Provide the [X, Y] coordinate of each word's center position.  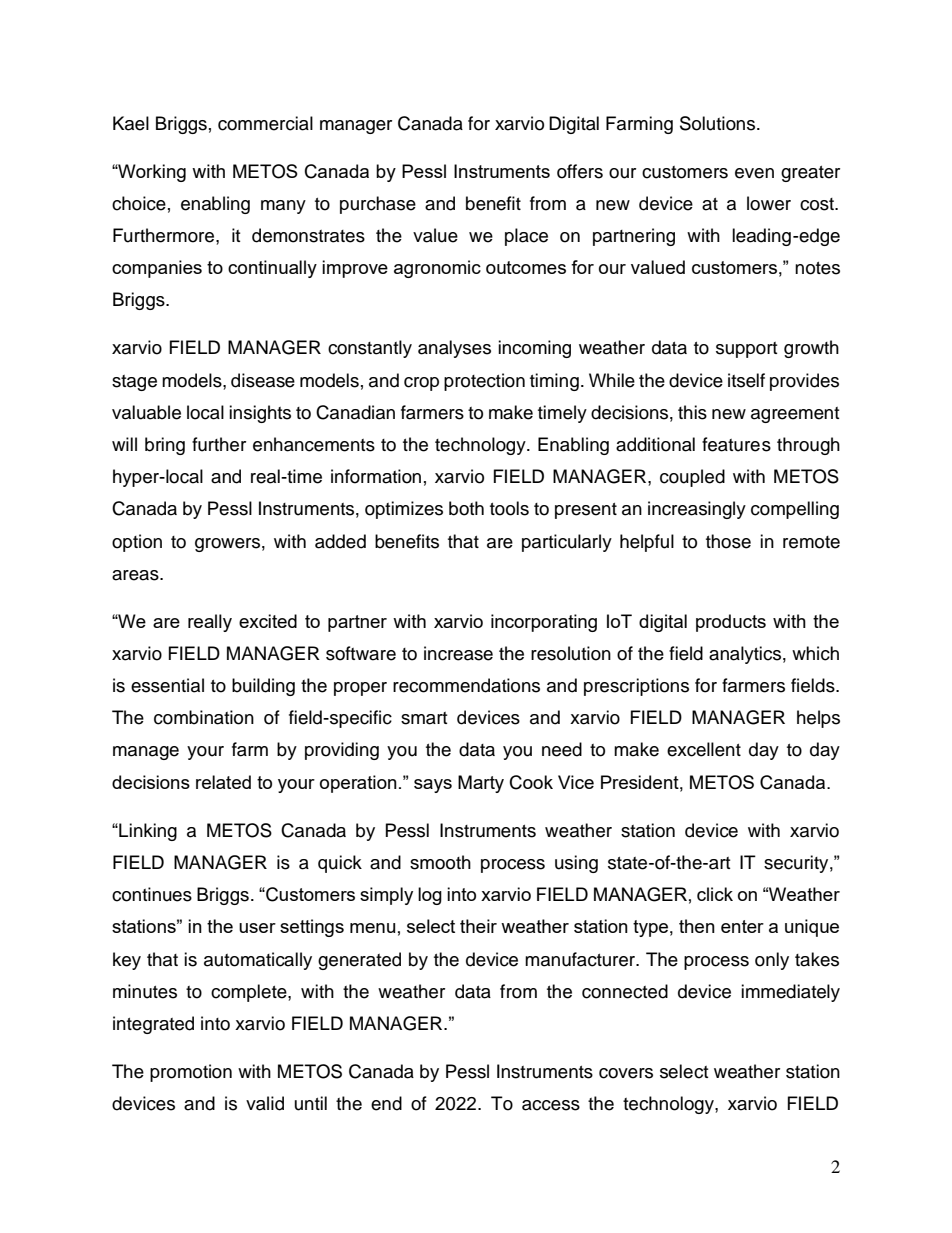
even [754, 173]
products [731, 623]
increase [458, 653]
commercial [265, 123]
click [715, 894]
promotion [191, 1073]
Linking [147, 832]
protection [484, 382]
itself [746, 380]
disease [263, 380]
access [551, 1105]
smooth [440, 862]
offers [580, 171]
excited [268, 621]
